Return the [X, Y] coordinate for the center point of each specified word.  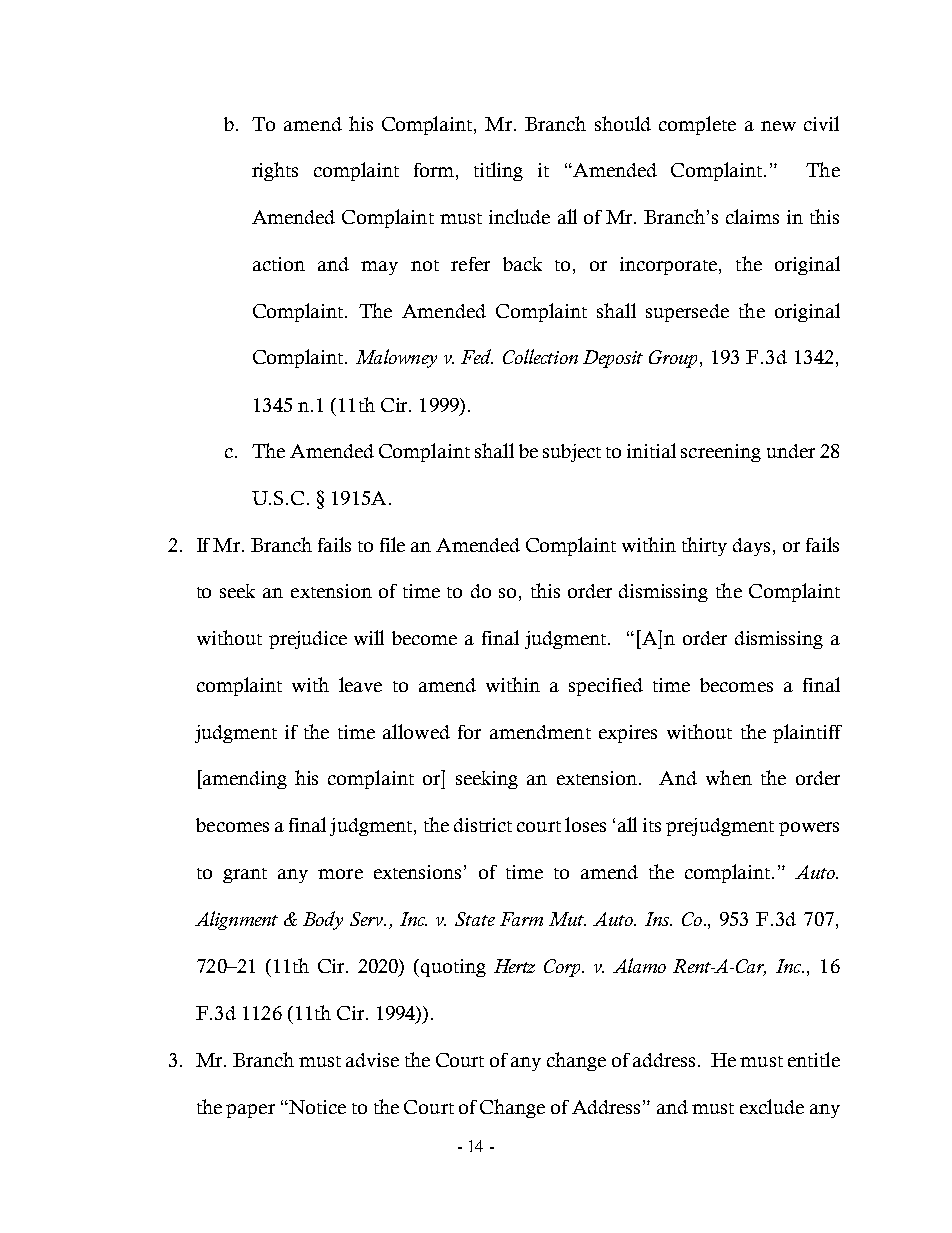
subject [572, 453]
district [483, 825]
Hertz [514, 966]
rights [275, 171]
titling [498, 171]
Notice [316, 1107]
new [778, 126]
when [729, 777]
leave [360, 684]
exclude [772, 1106]
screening [721, 453]
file [392, 544]
